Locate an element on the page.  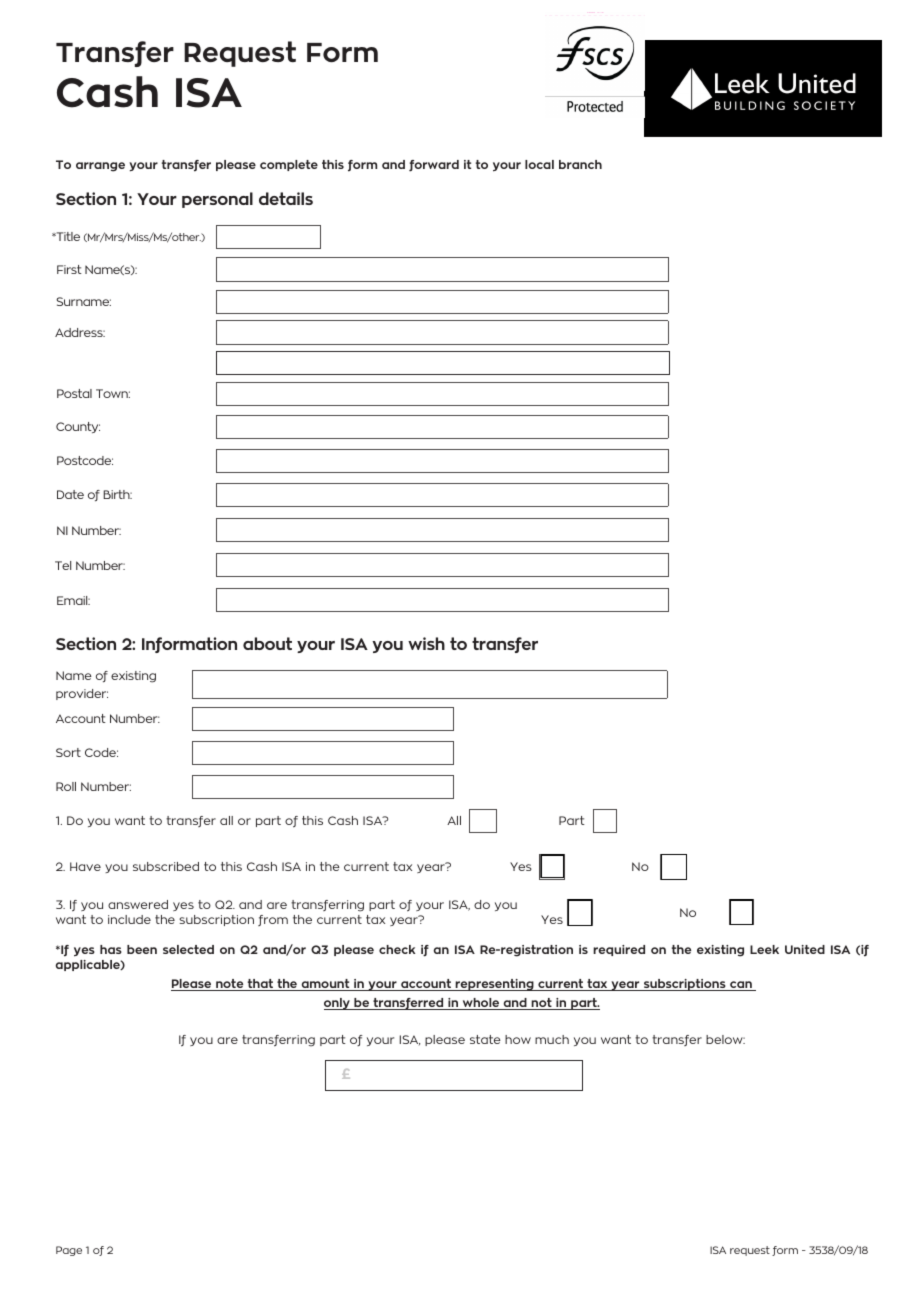
wish is located at coordinates (426, 643).
